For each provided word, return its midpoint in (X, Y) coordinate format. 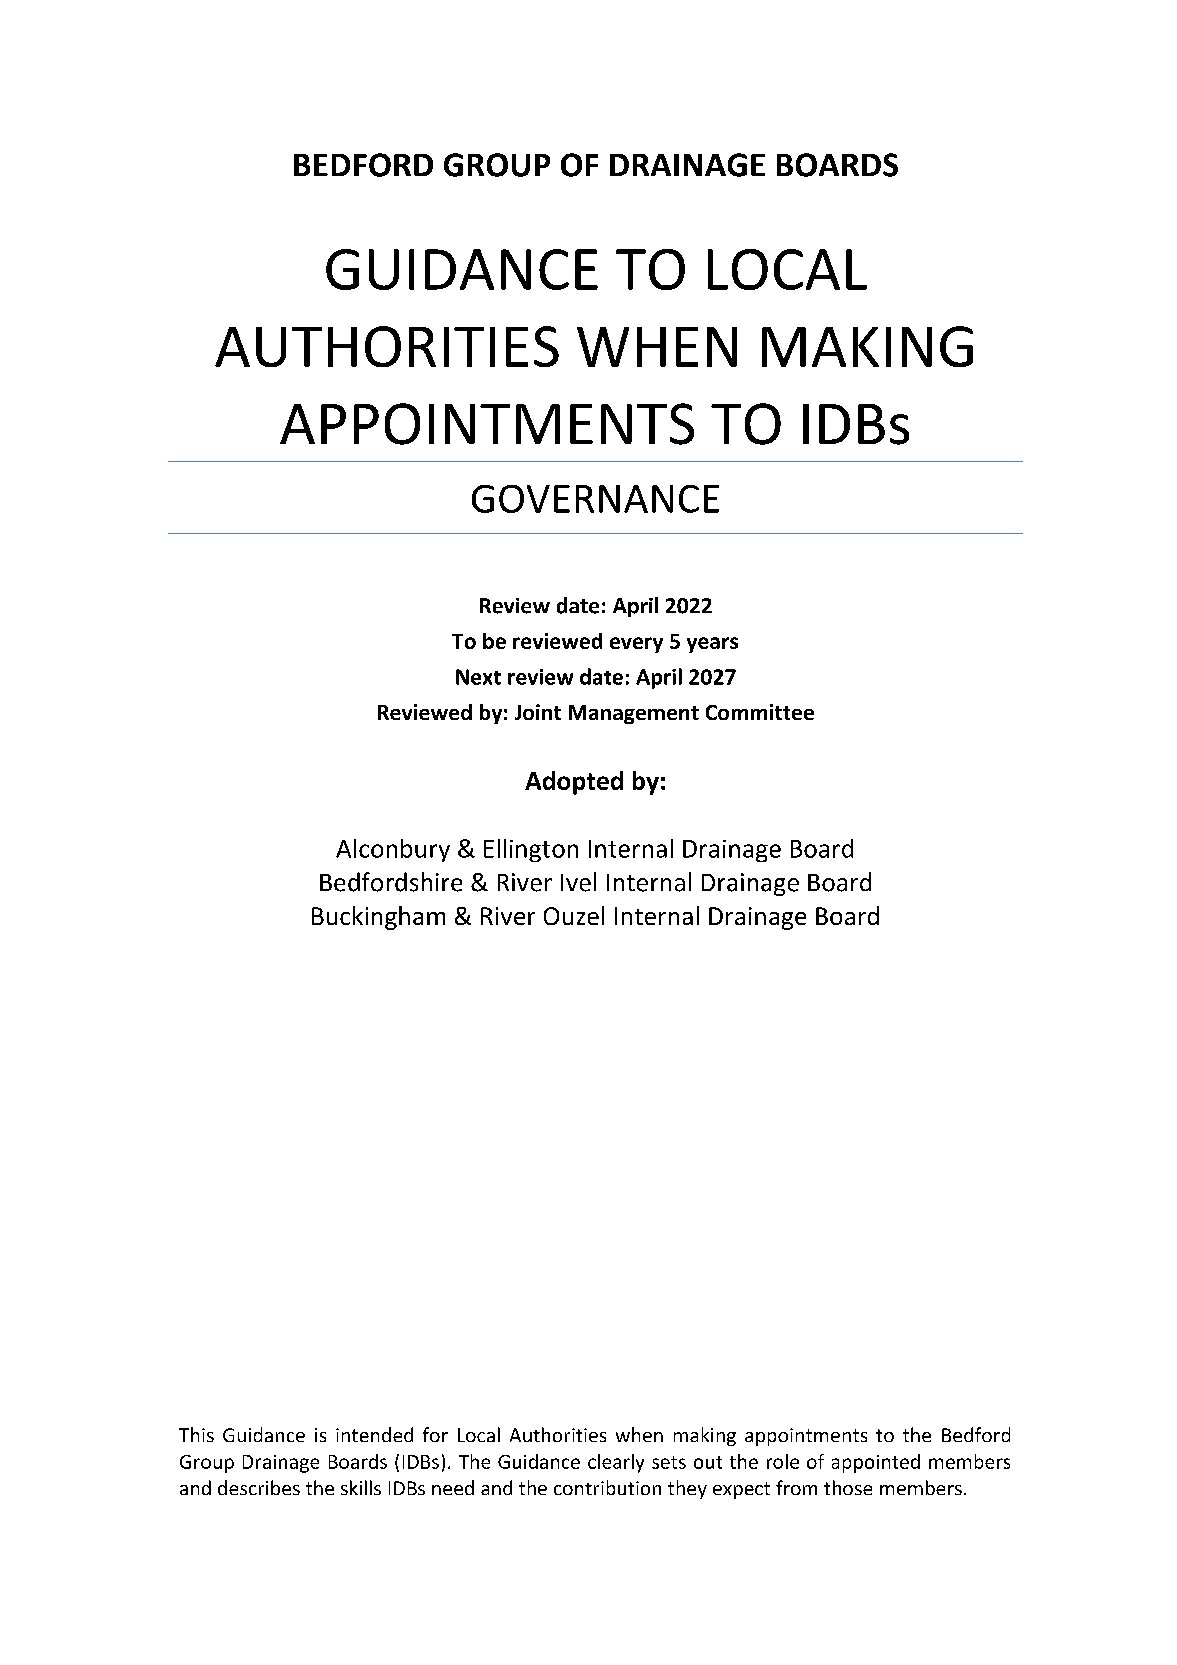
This (196, 1434)
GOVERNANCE (595, 499)
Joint (538, 712)
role (783, 1461)
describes (259, 1487)
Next (478, 677)
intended (374, 1434)
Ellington (531, 850)
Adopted (574, 783)
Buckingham (378, 918)
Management (634, 714)
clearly (616, 1463)
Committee (760, 712)
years (712, 645)
